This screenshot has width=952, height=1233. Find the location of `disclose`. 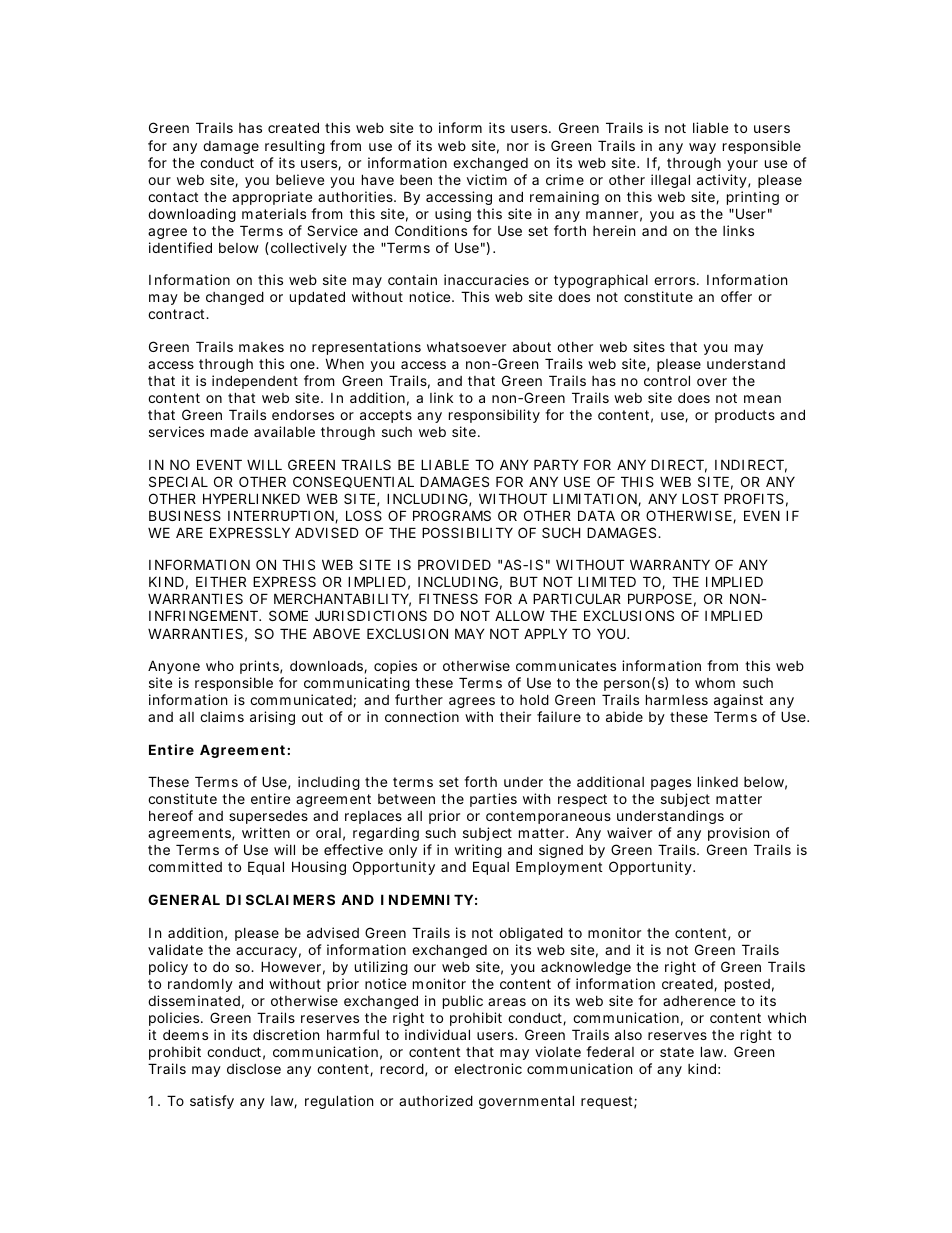

disclose is located at coordinates (254, 1068).
